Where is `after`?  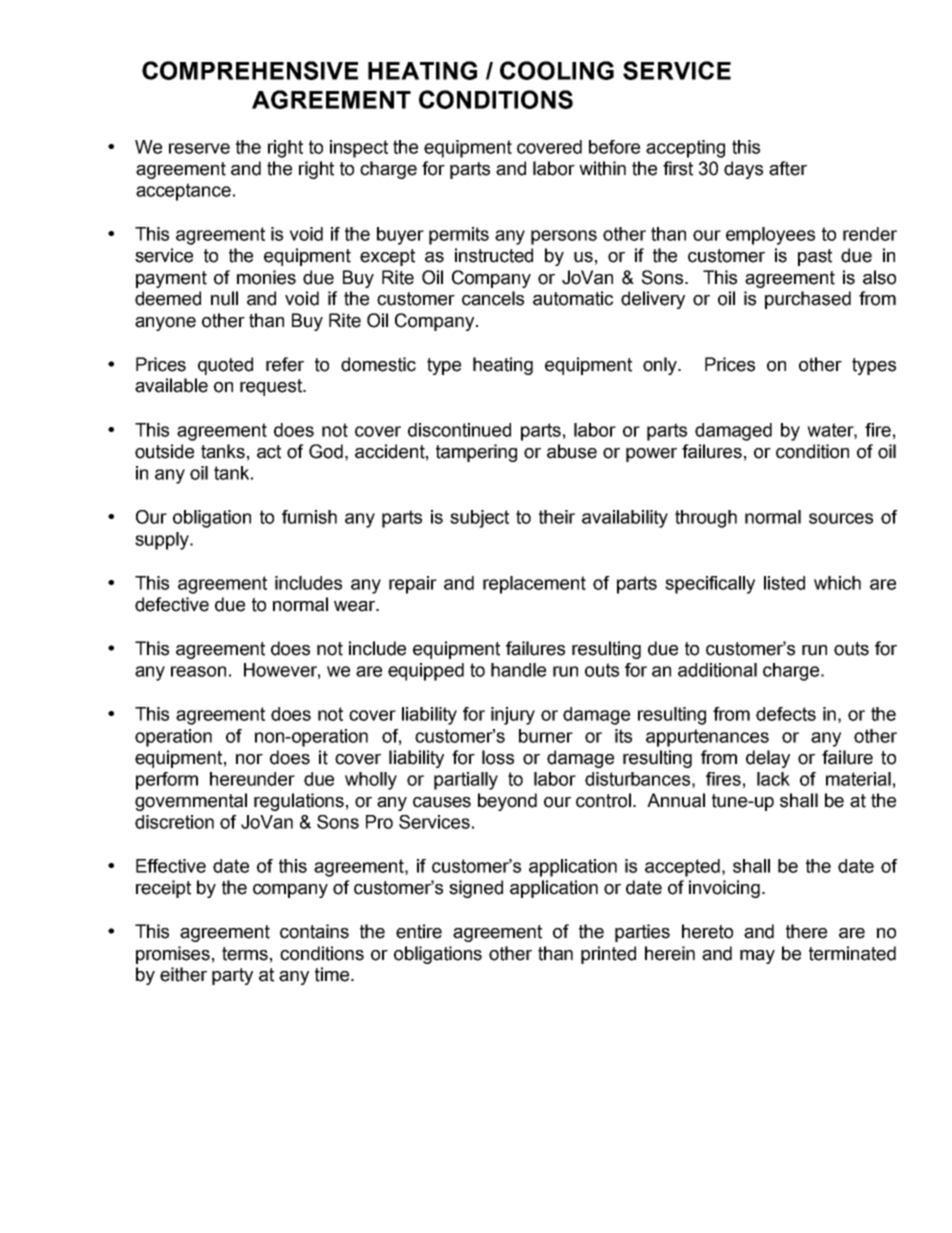 after is located at coordinates (788, 168).
